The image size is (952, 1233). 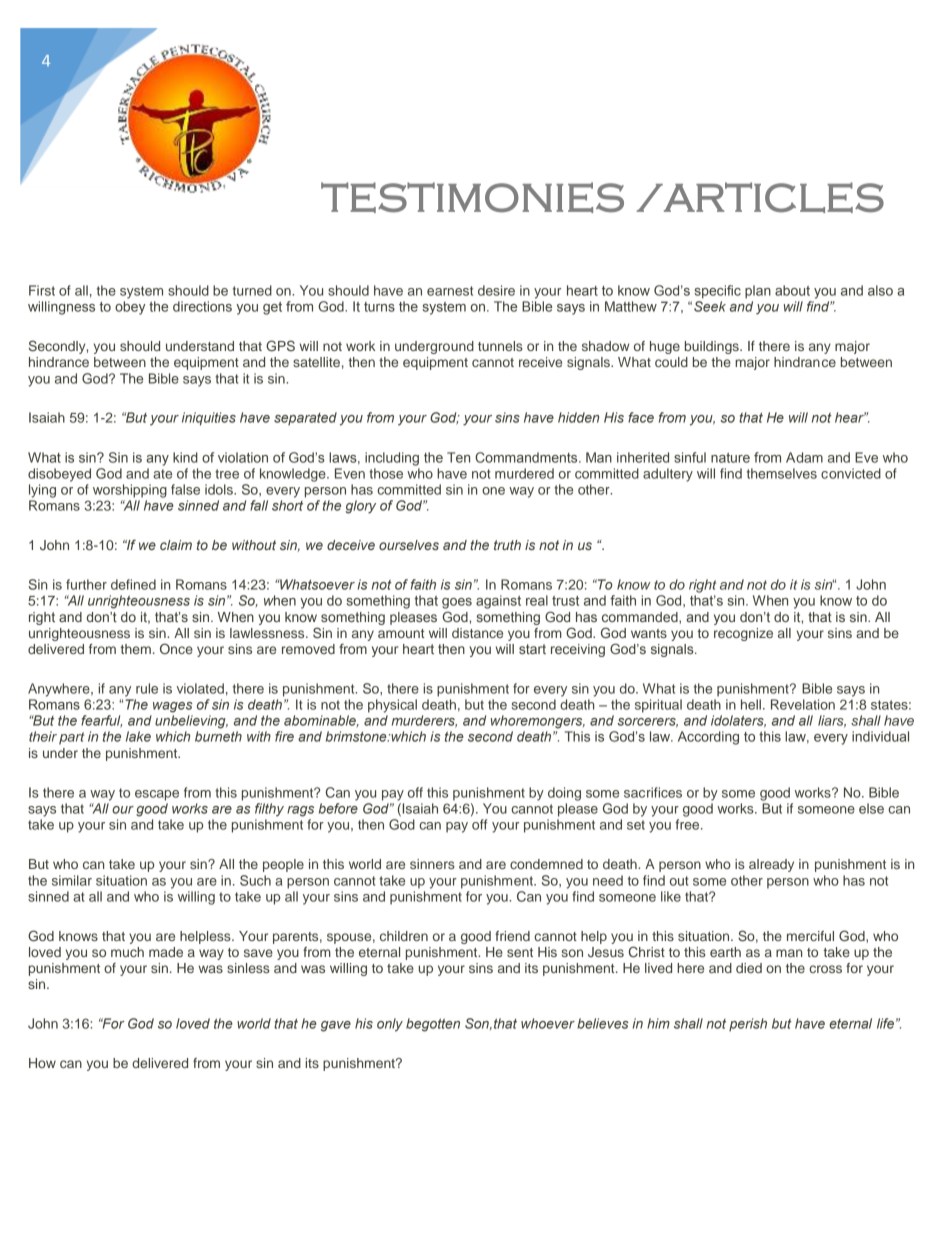 I want to click on How, so click(x=42, y=1063).
